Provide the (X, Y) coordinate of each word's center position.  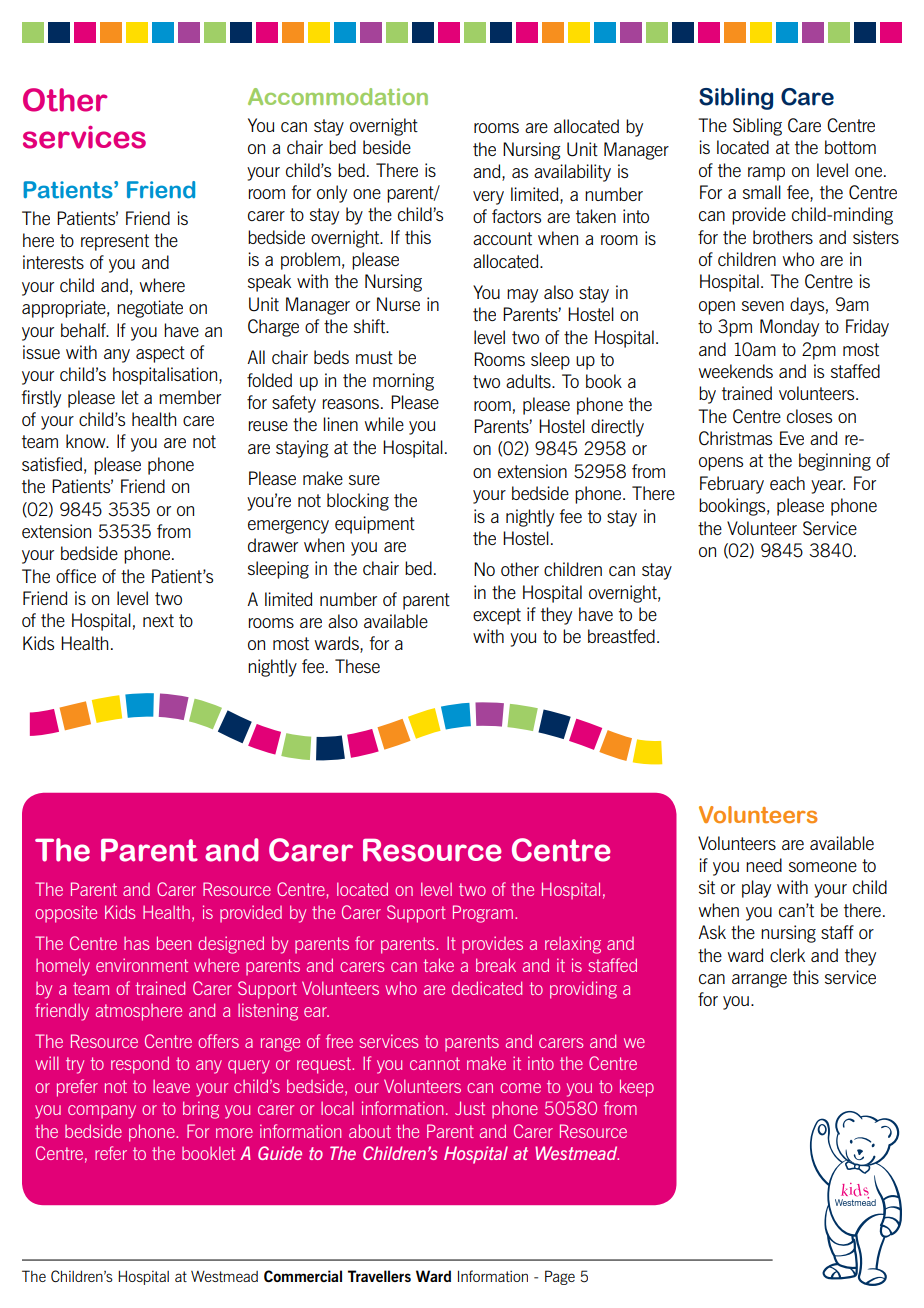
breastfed (621, 636)
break (496, 965)
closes (809, 416)
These (357, 666)
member (190, 397)
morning (403, 382)
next (158, 620)
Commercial (303, 1276)
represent (115, 242)
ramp (766, 174)
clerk (787, 955)
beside (387, 147)
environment (142, 965)
